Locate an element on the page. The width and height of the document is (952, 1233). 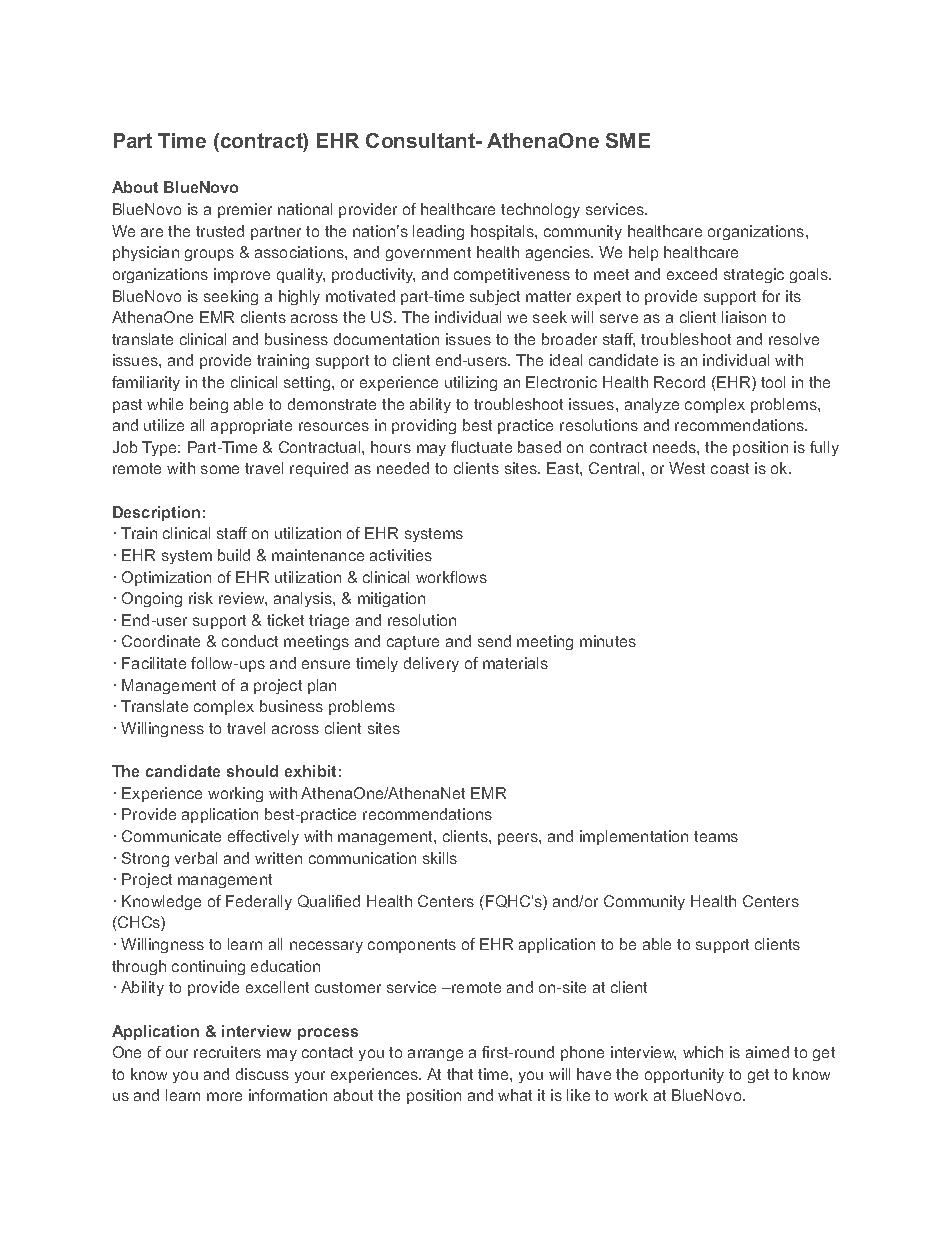
being is located at coordinates (209, 405).
